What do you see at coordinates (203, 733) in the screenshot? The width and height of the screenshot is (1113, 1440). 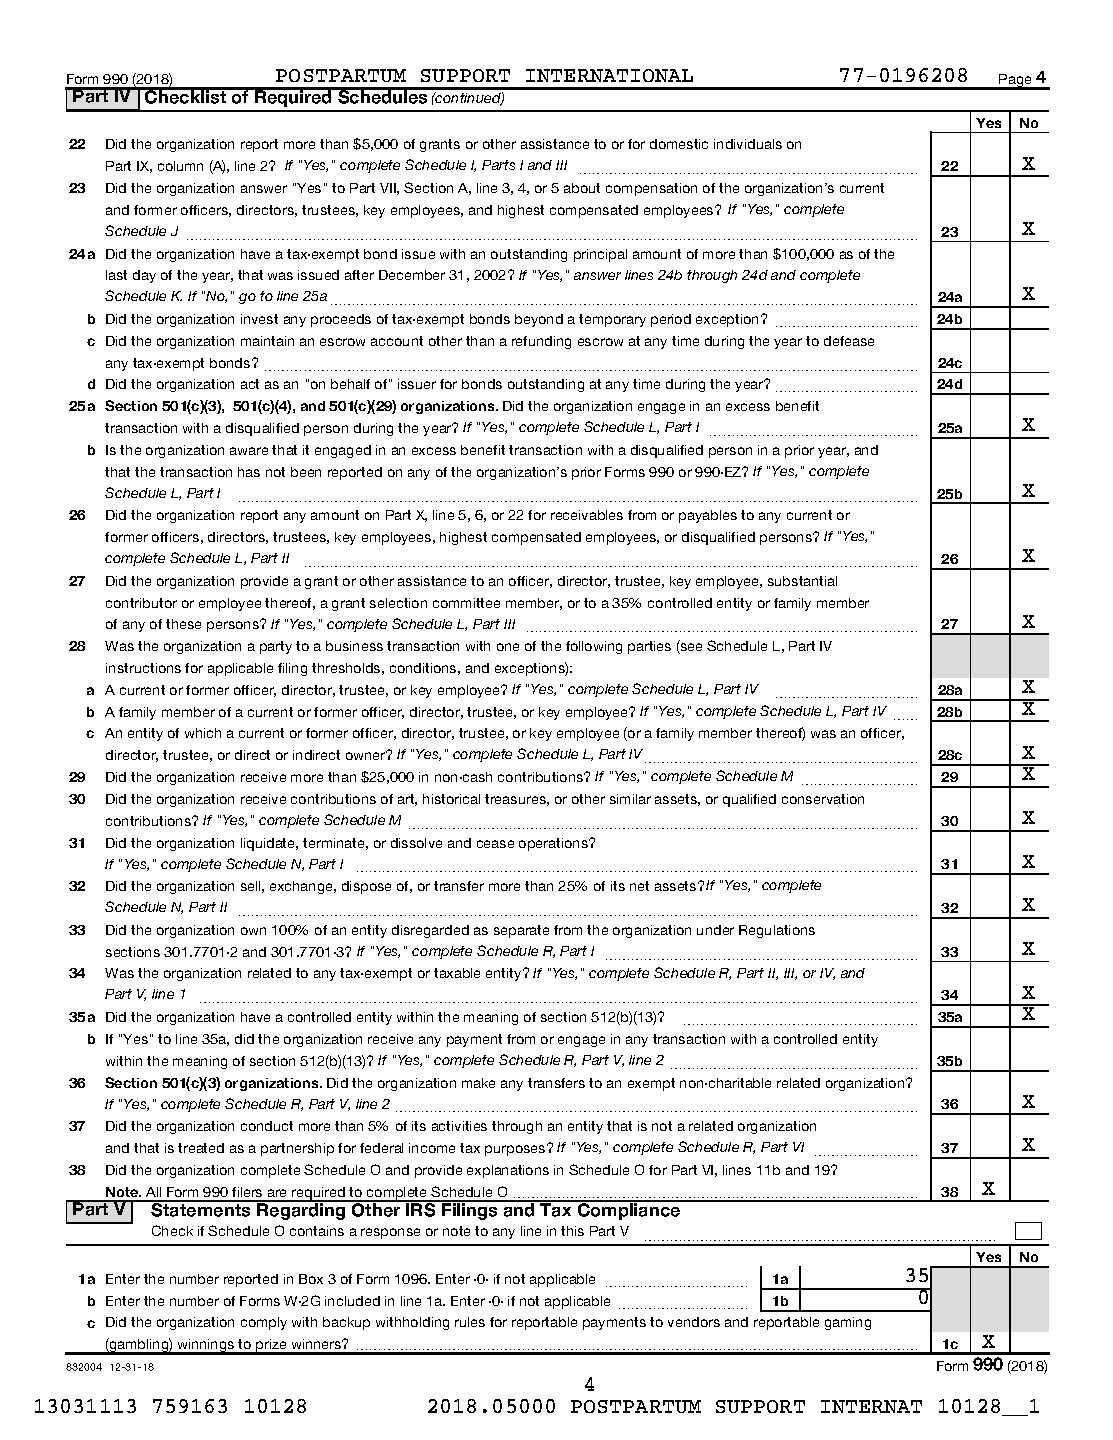 I see `which` at bounding box center [203, 733].
